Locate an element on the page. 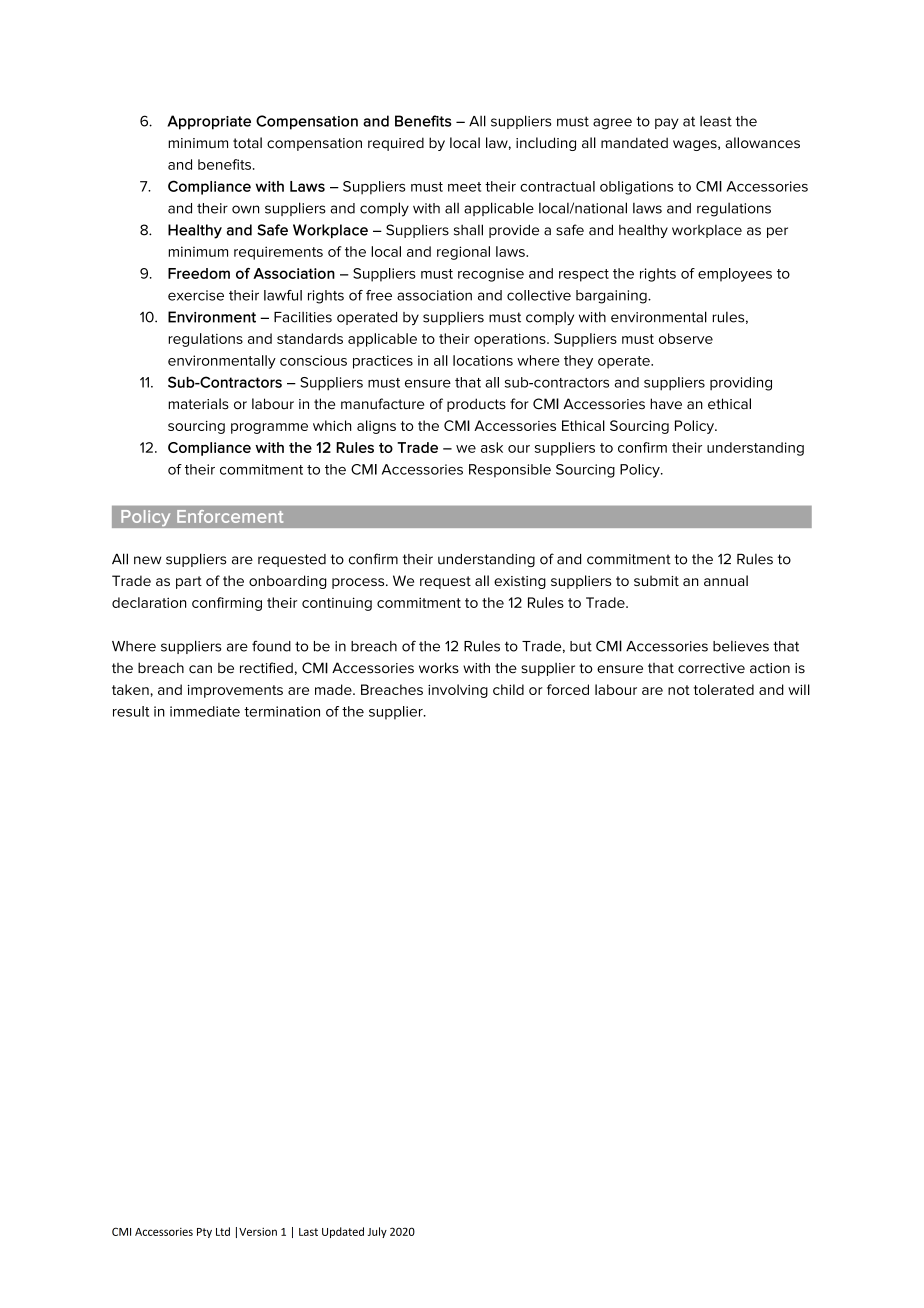 This page has width=924, height=1308. providing is located at coordinates (741, 384).
